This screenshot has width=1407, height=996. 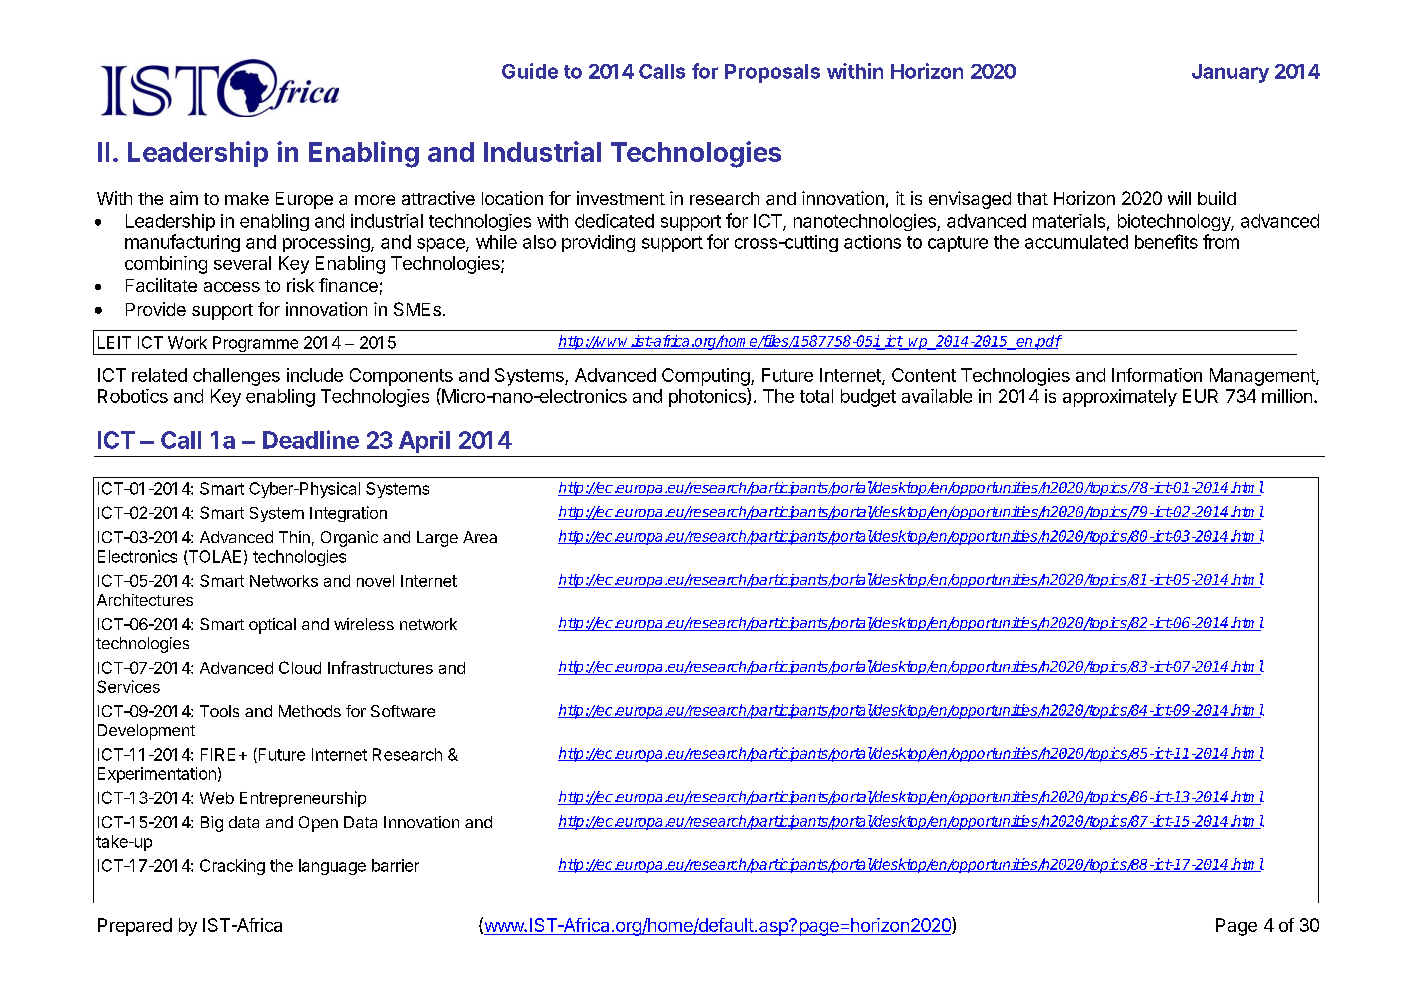 What do you see at coordinates (480, 537) in the screenshot?
I see `Area` at bounding box center [480, 537].
